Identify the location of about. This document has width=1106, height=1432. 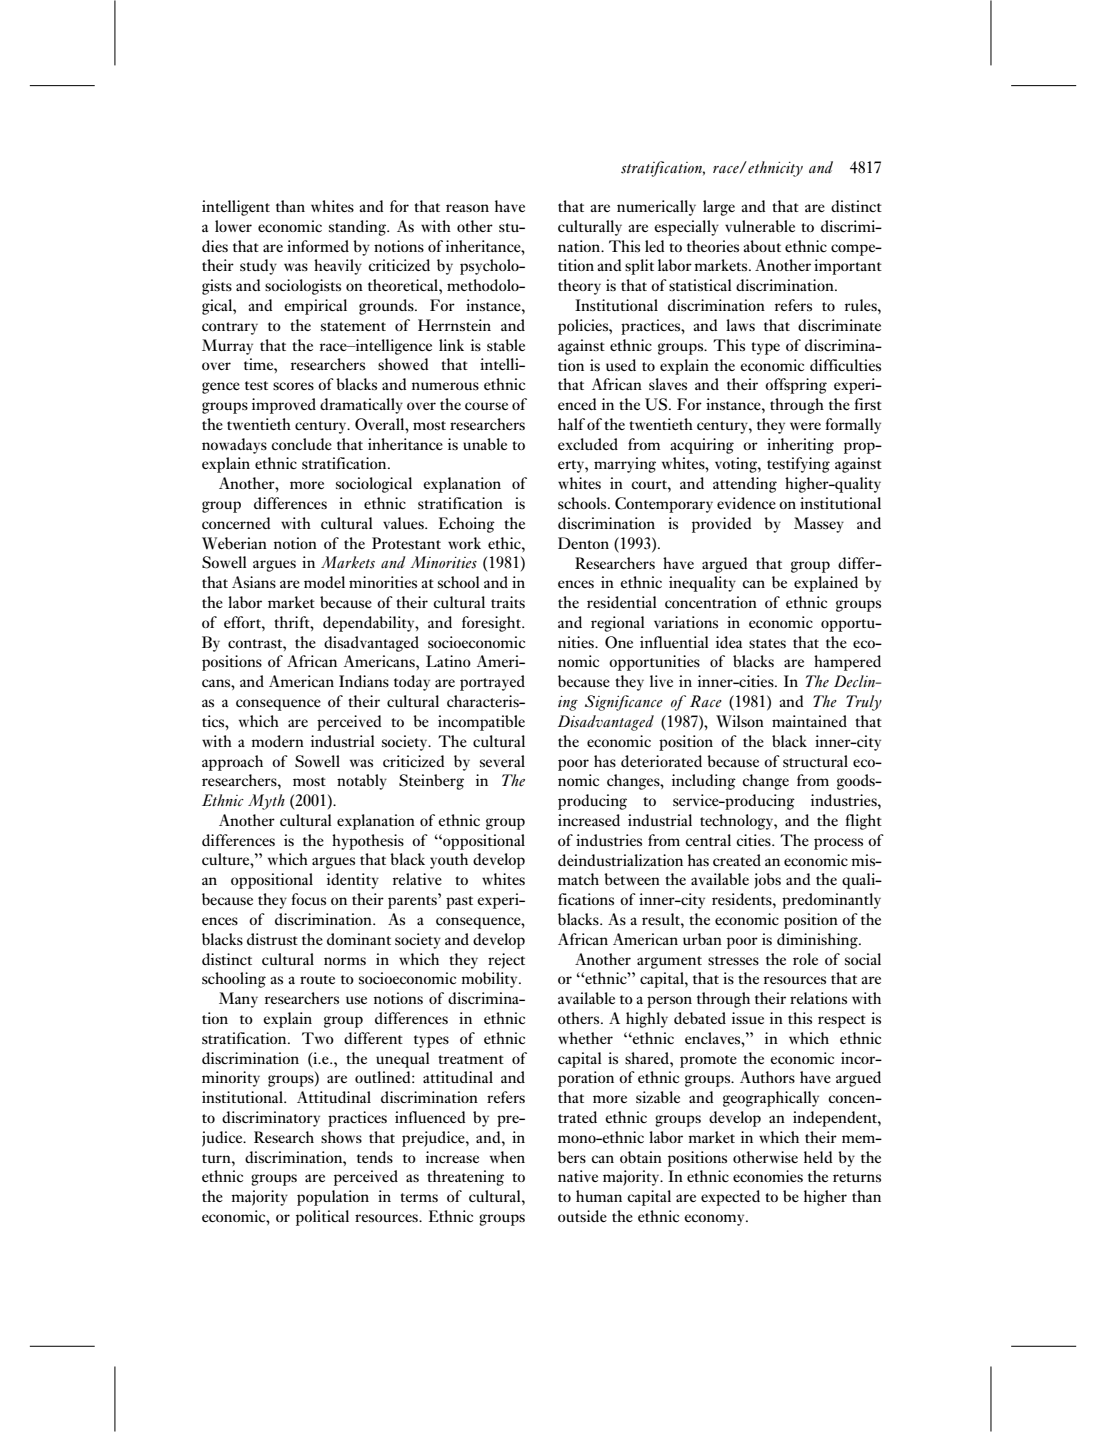
(762, 246).
